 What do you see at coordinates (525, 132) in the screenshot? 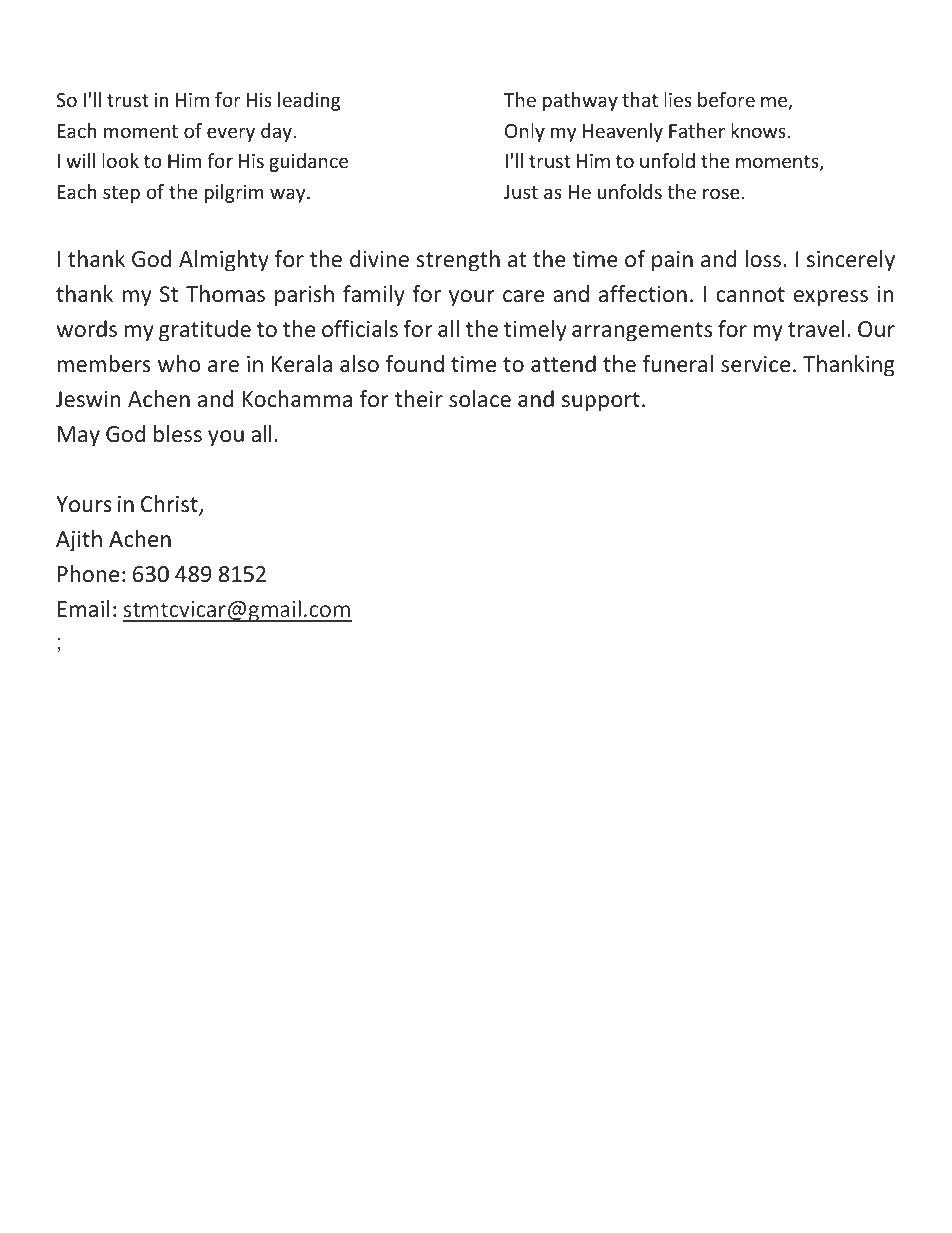
I see `Only` at bounding box center [525, 132].
